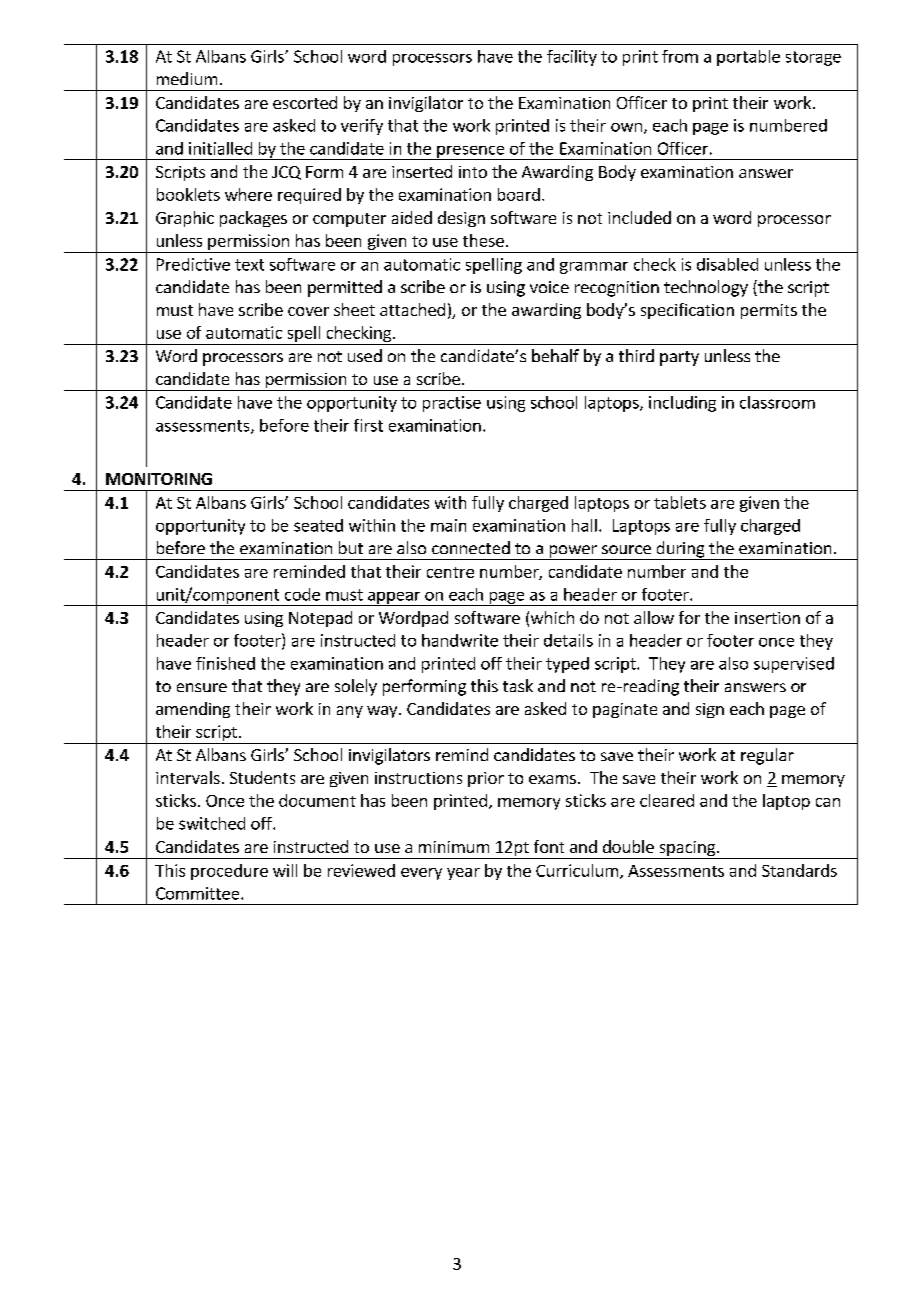  Describe the element at coordinates (463, 874) in the screenshot. I see `year` at that location.
